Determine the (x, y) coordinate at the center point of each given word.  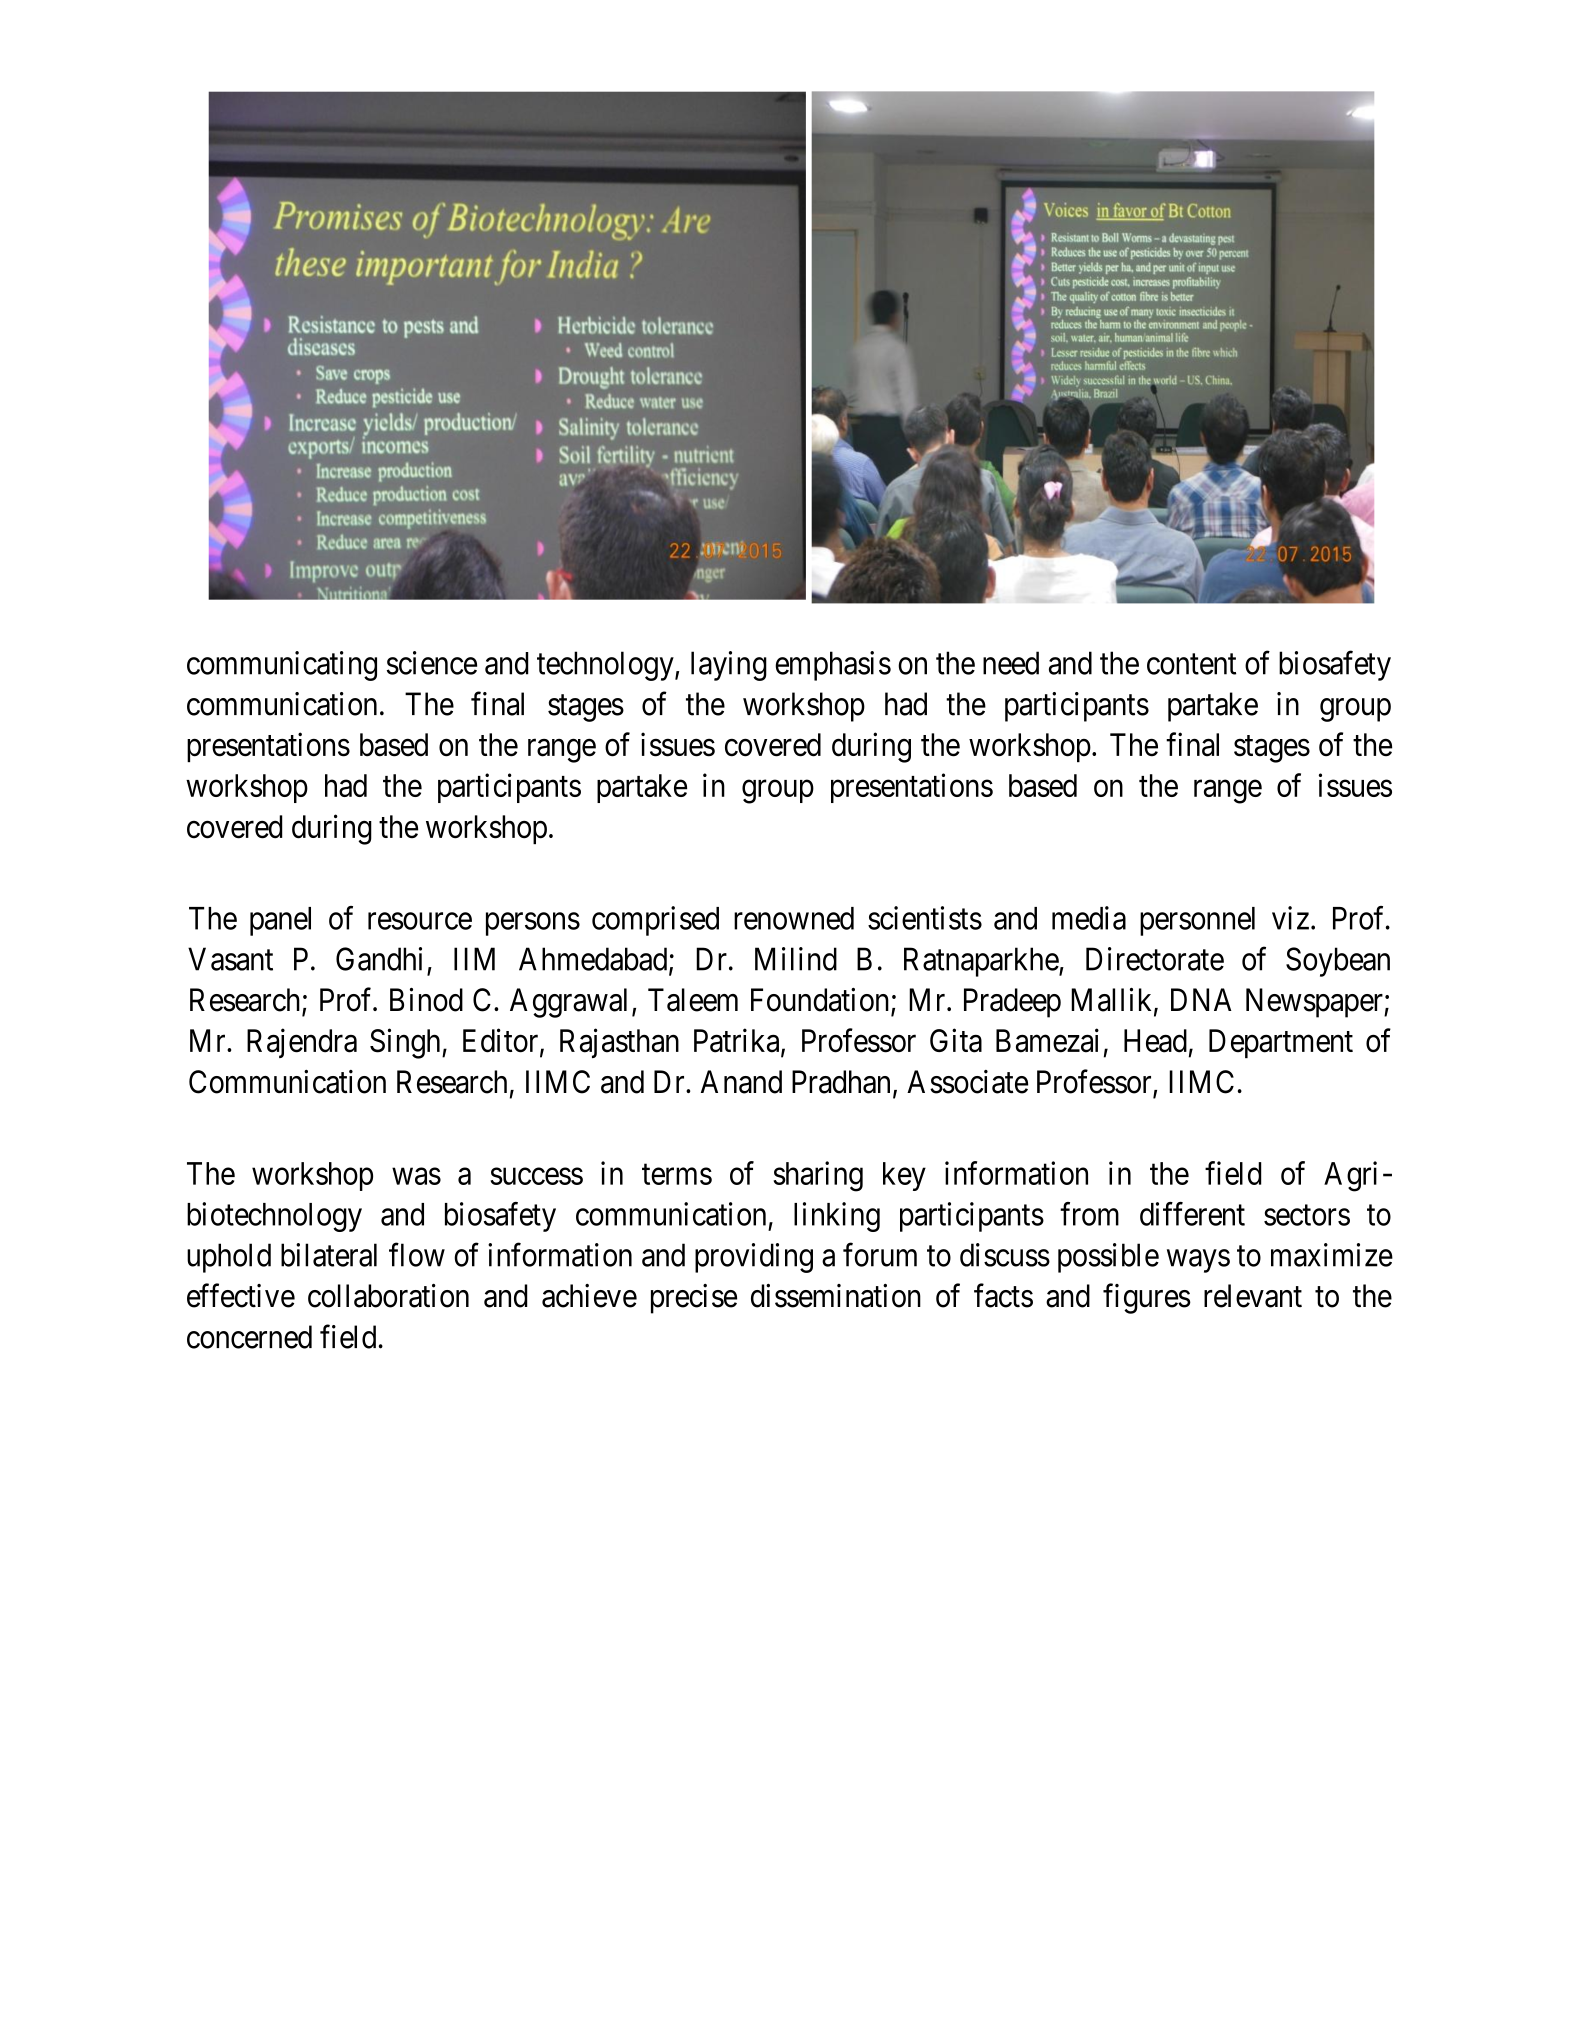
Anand (741, 1082)
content (1191, 664)
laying (729, 666)
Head (1155, 1041)
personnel (1197, 921)
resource (420, 921)
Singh (406, 1043)
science (432, 663)
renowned (794, 918)
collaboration (388, 1296)
